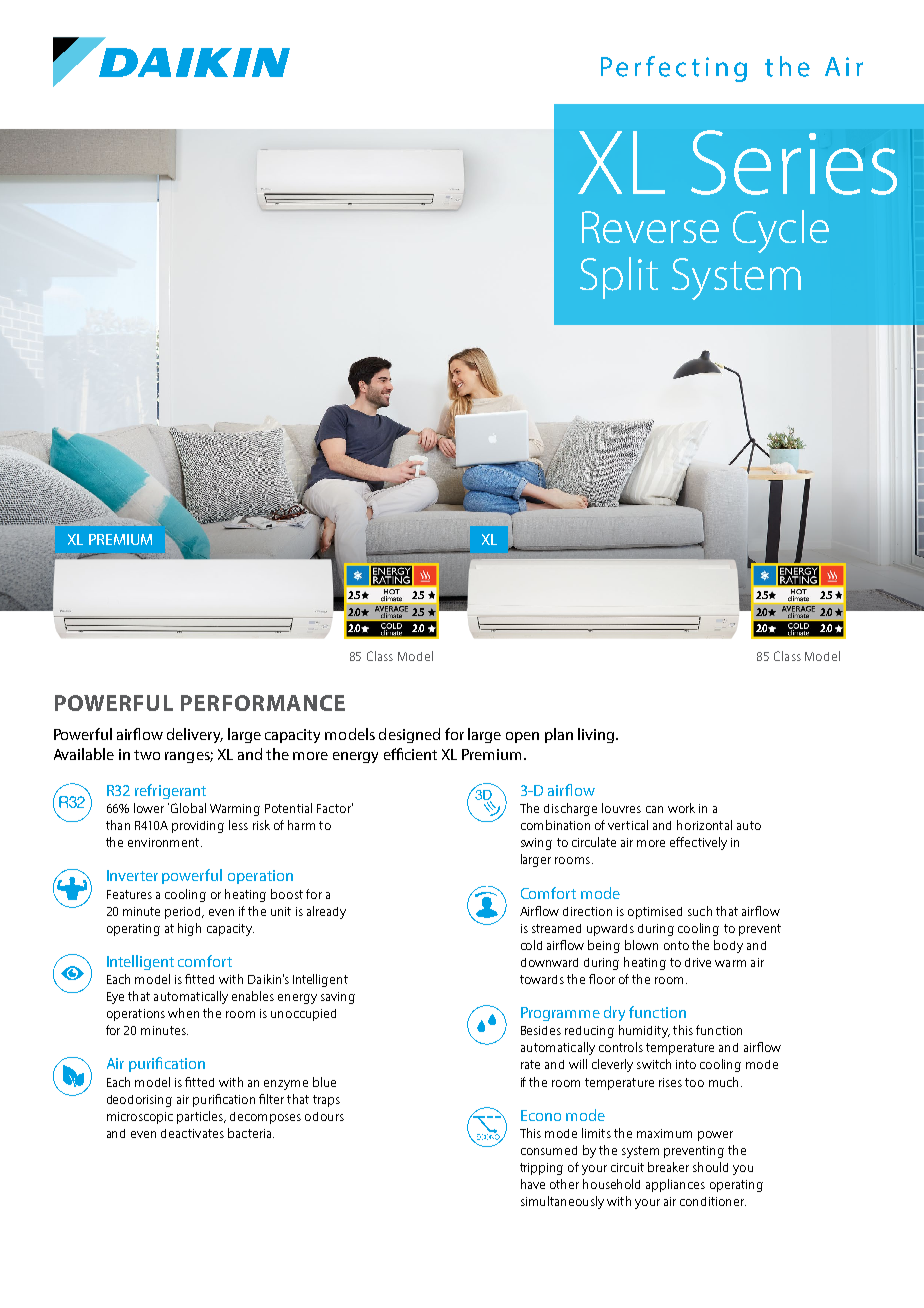 This screenshot has width=924, height=1308. Describe the element at coordinates (650, 227) in the screenshot. I see `Reverse` at that location.
